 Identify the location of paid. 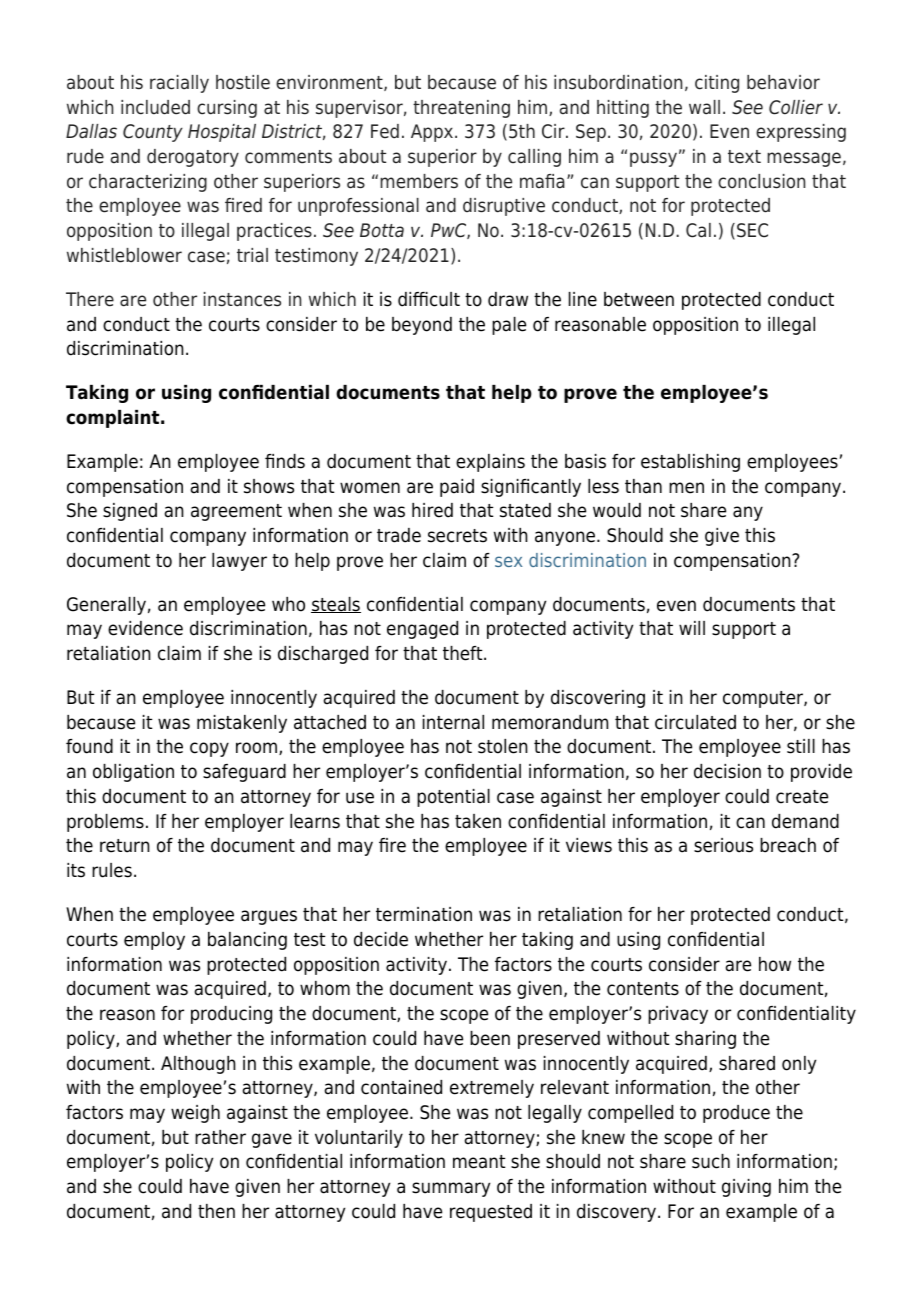
(457, 488).
